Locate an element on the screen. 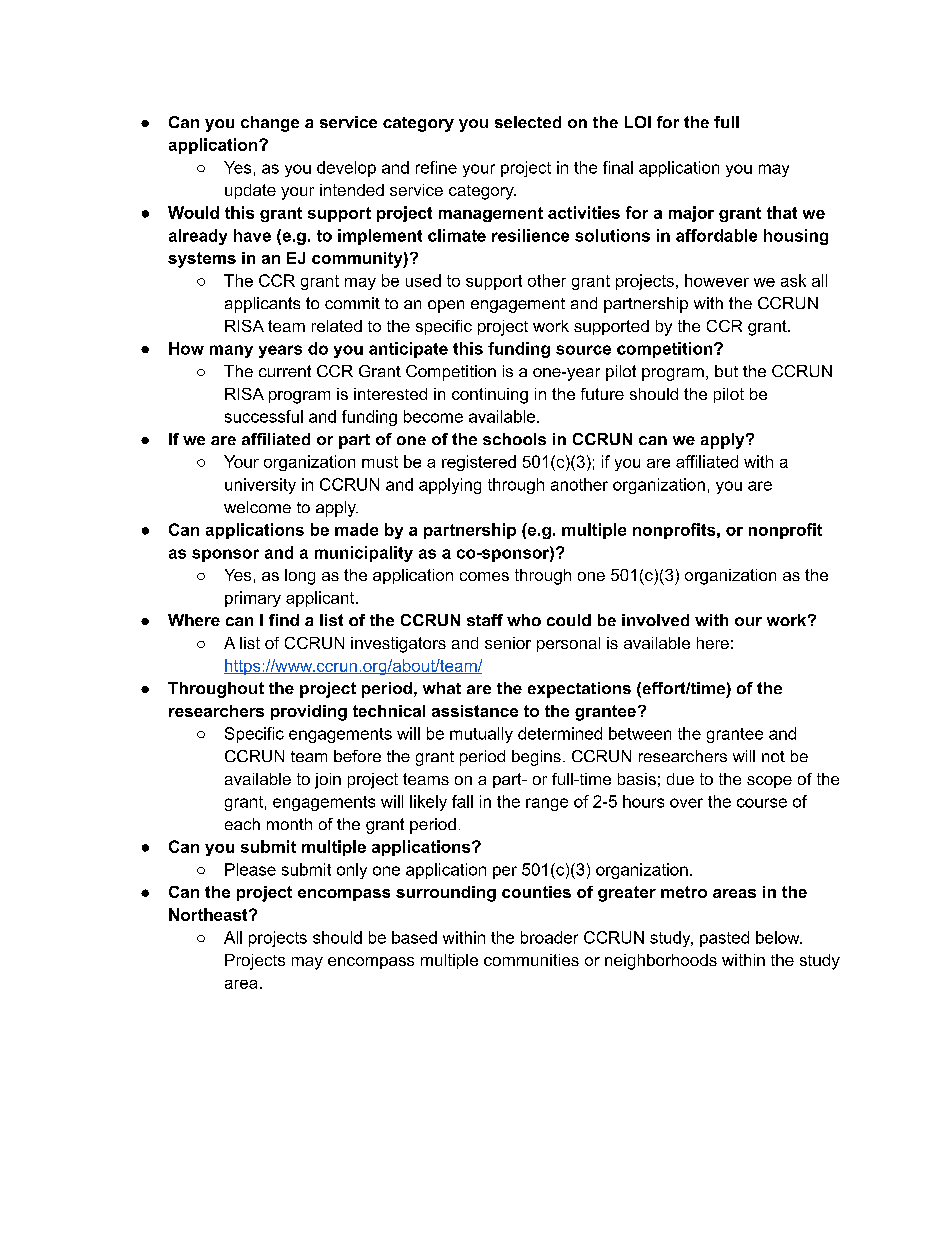 Image resolution: width=952 pixels, height=1233 pixels. LOI is located at coordinates (638, 122).
